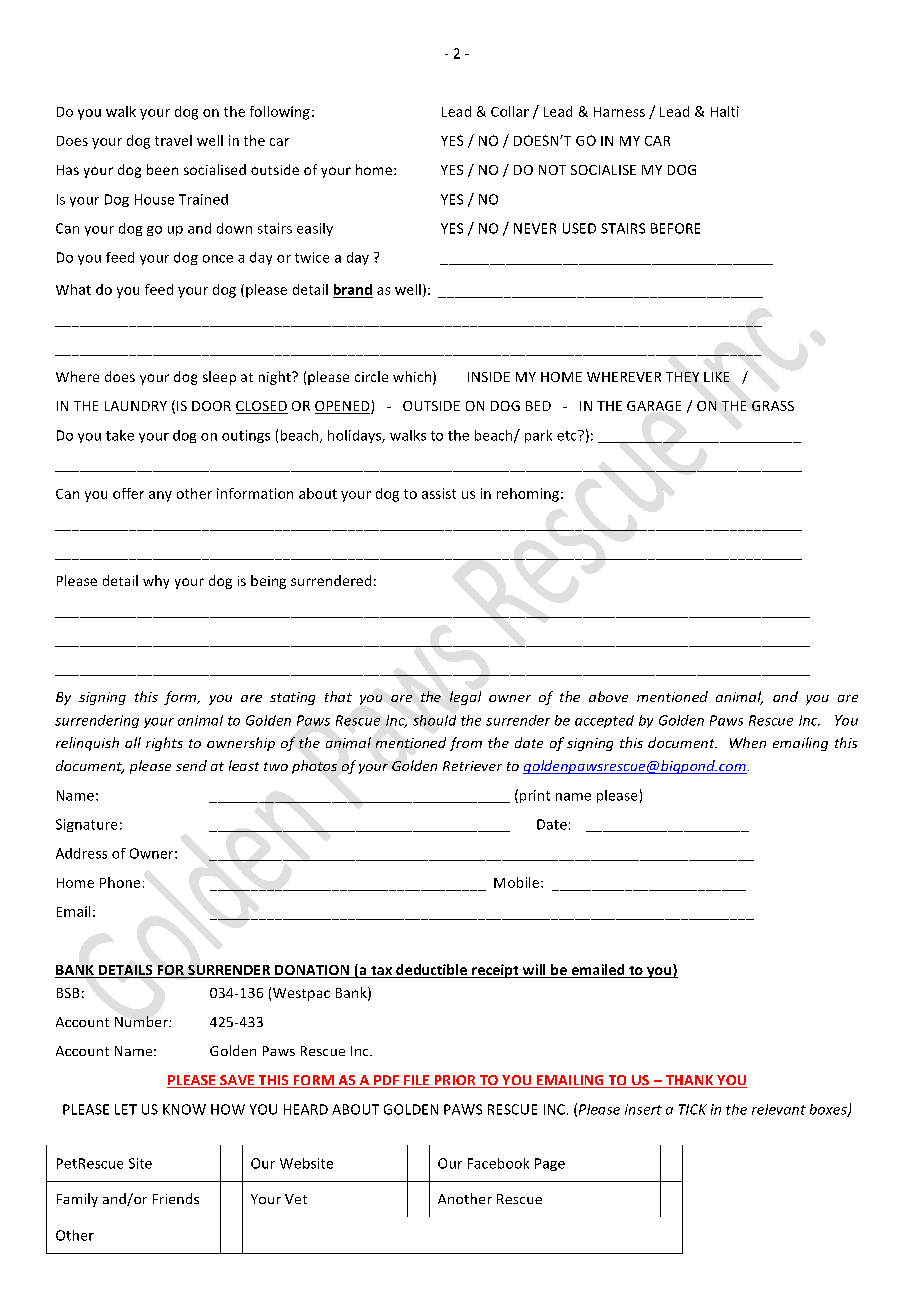 The image size is (924, 1308). Describe the element at coordinates (173, 140) in the screenshot. I see `travel` at that location.
